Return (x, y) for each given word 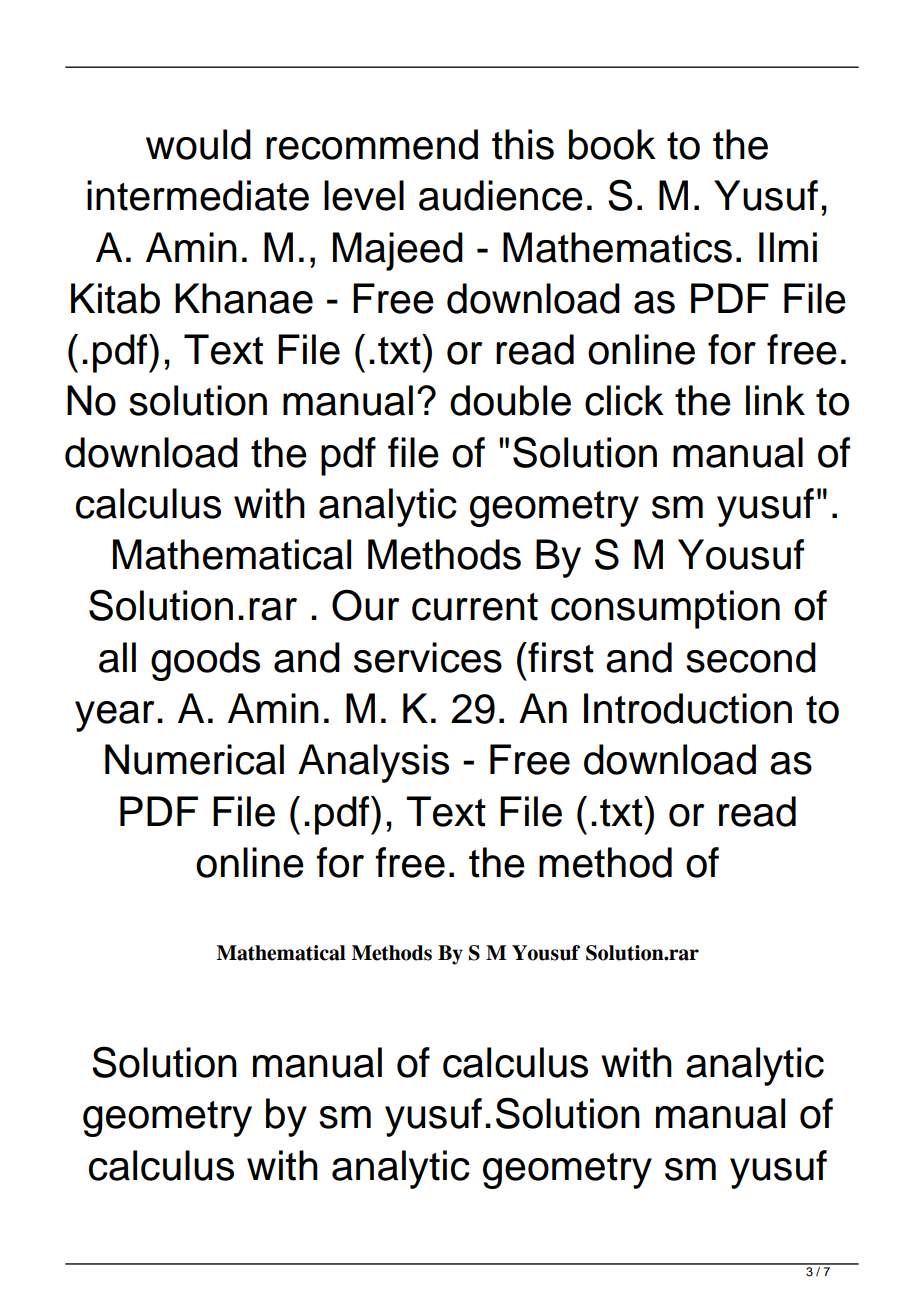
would (198, 144)
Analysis (373, 763)
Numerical (194, 759)
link (775, 400)
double (510, 400)
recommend (372, 144)
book (612, 144)
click (624, 400)
